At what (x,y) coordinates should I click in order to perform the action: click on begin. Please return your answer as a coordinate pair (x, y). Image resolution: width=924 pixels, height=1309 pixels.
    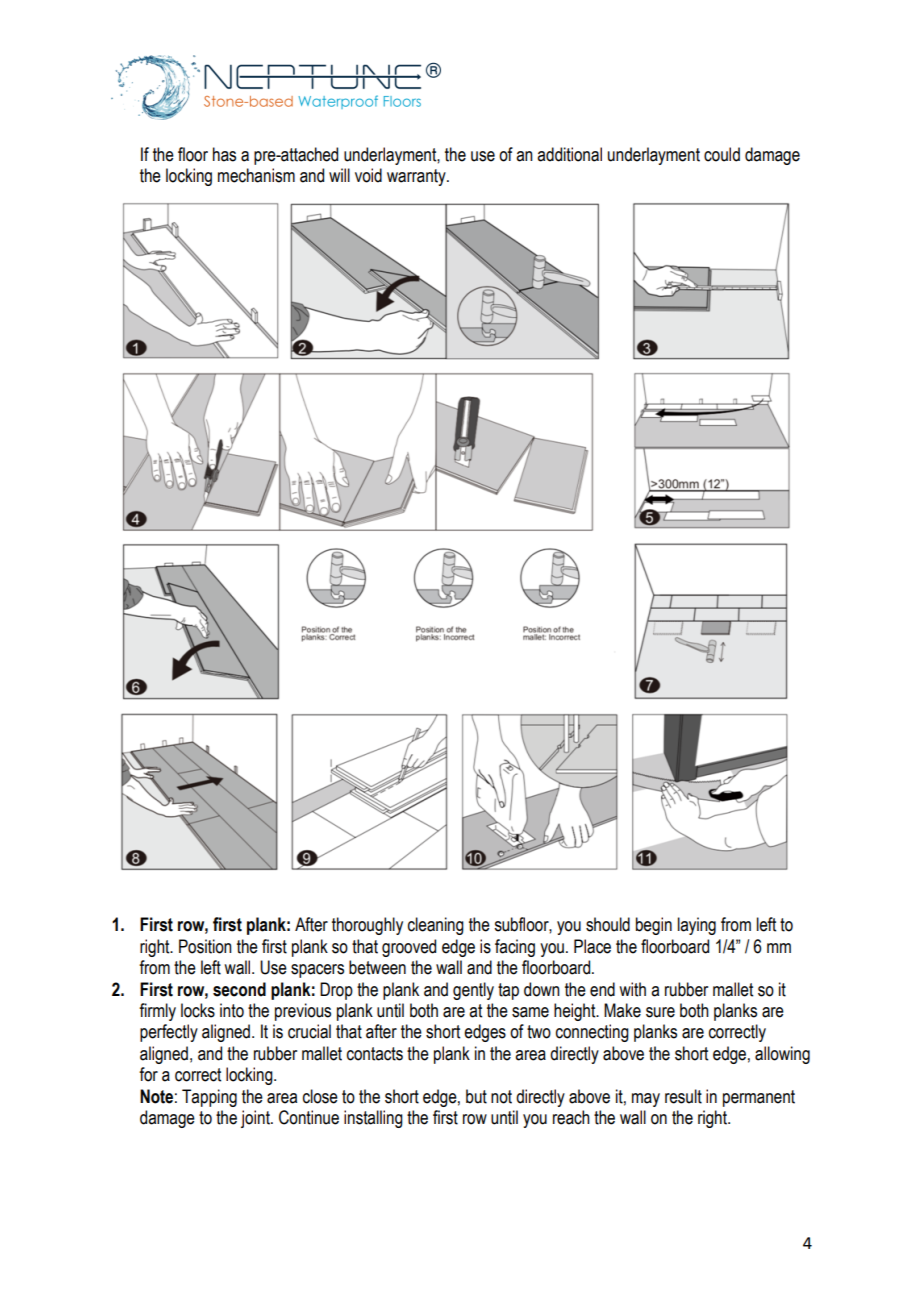
    Looking at the image, I should click on (654, 926).
